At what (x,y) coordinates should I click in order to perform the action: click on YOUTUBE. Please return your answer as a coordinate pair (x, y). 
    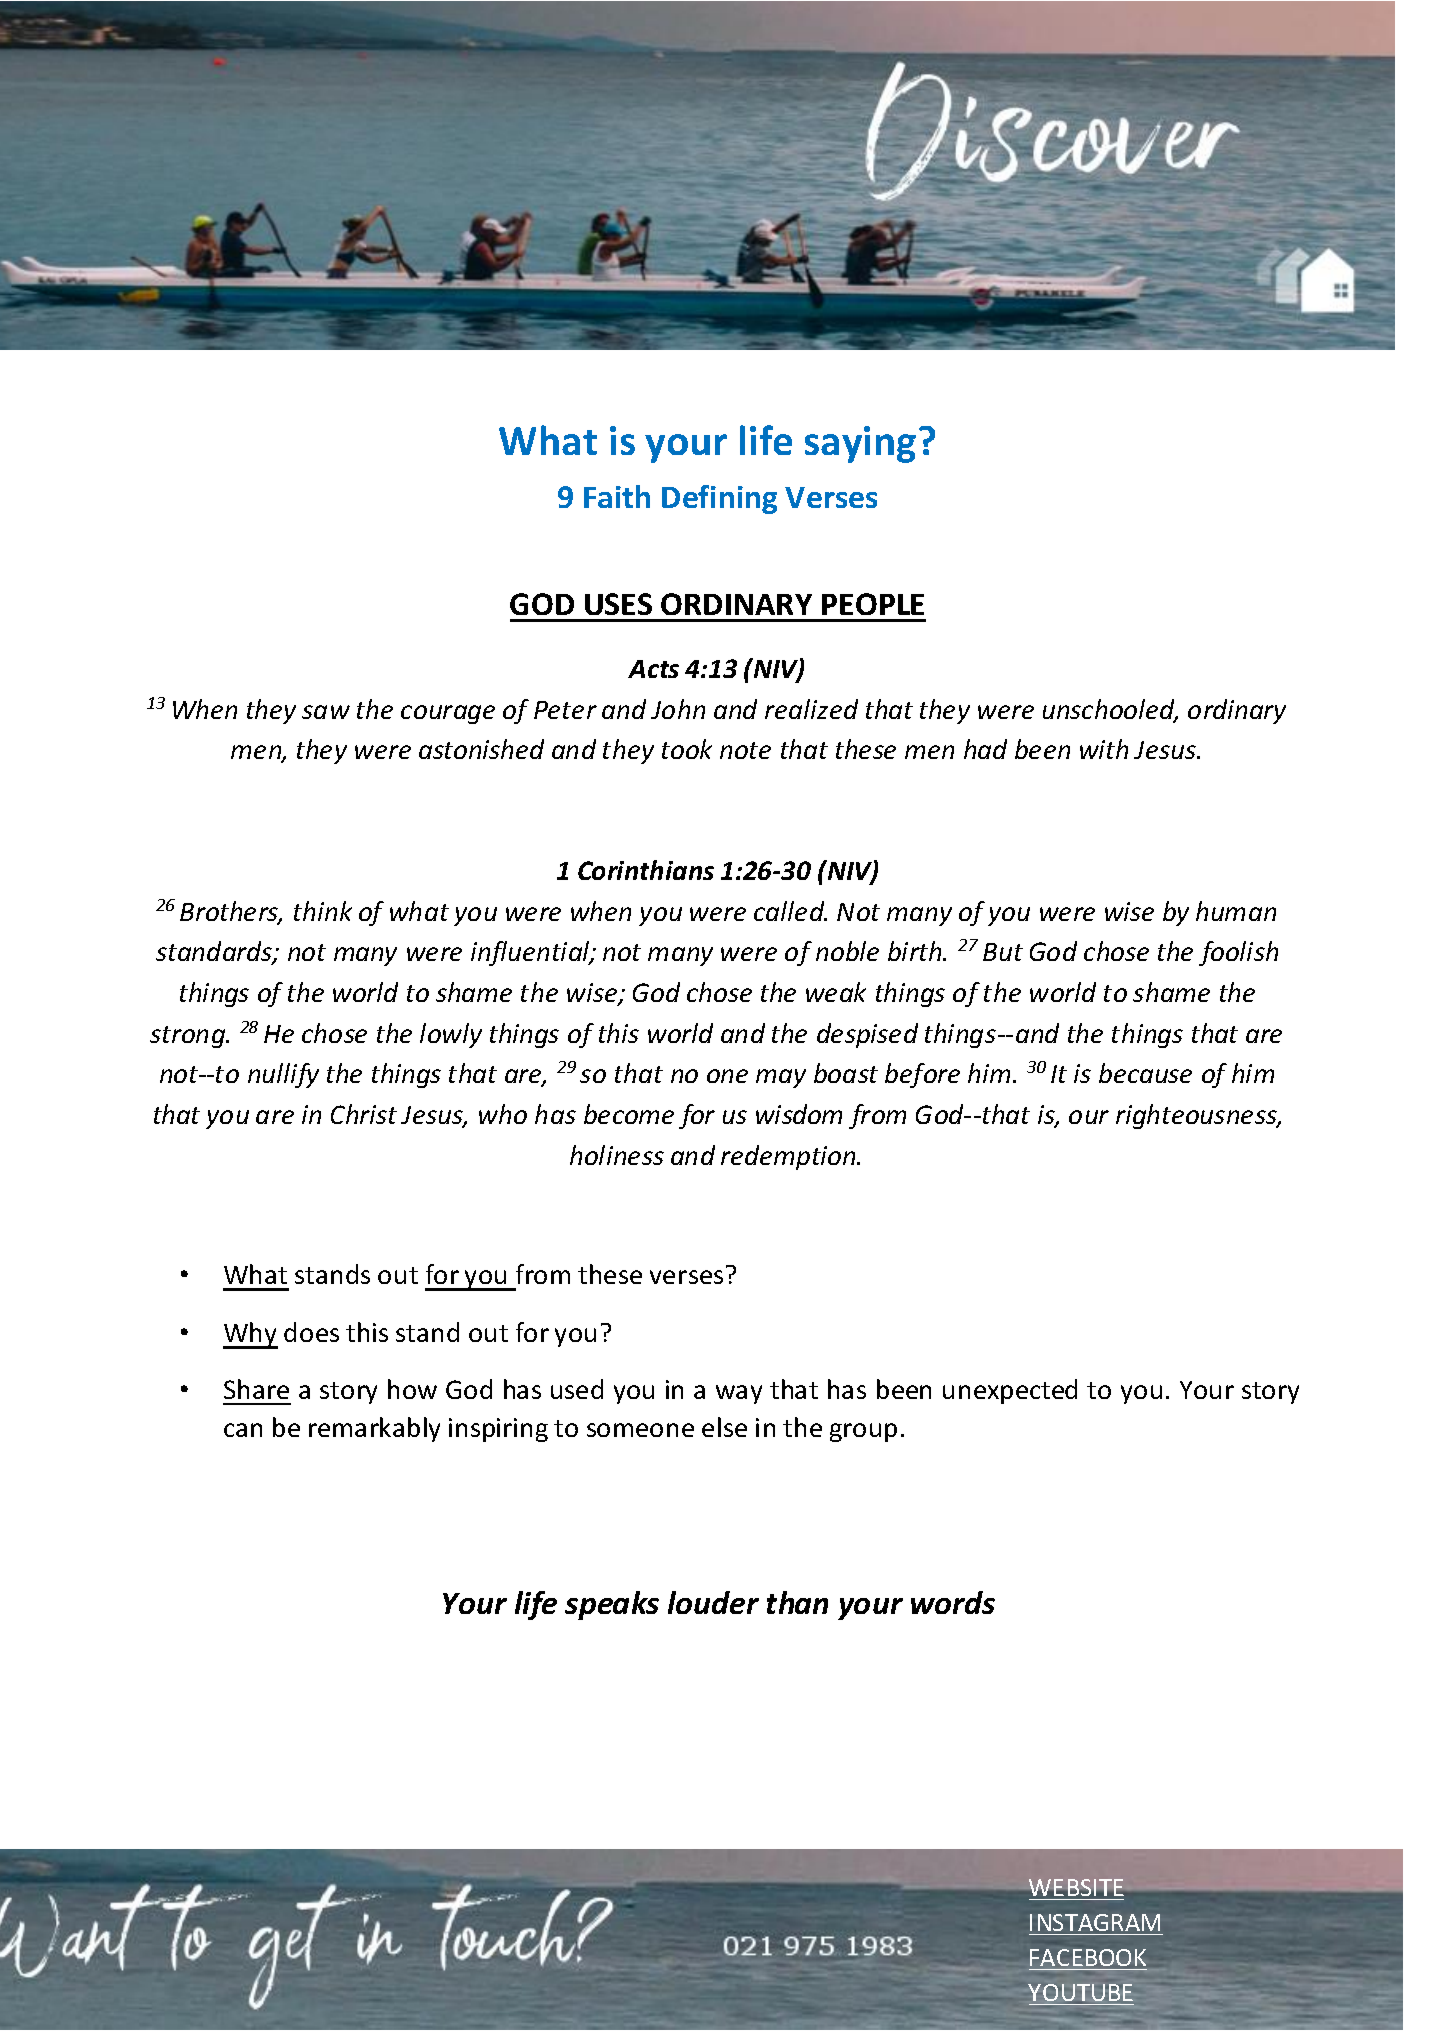
    Looking at the image, I should click on (1081, 1994).
